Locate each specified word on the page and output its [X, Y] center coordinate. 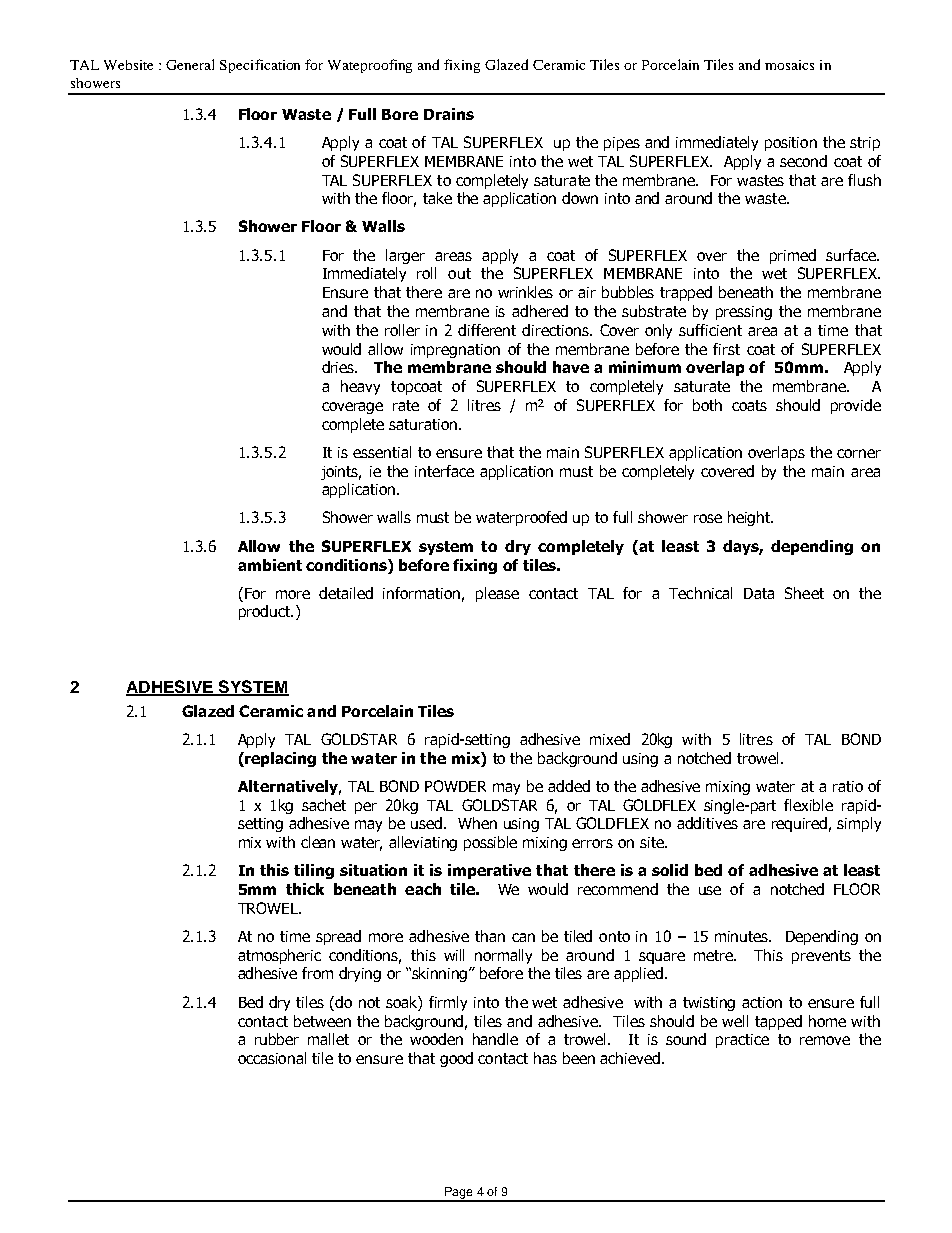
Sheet [804, 593]
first [726, 349]
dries [339, 367]
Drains [449, 114]
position [791, 144]
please [497, 594]
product [266, 612]
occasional [272, 1058]
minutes [743, 936]
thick [305, 889]
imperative [489, 871]
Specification [260, 66]
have [571, 367]
